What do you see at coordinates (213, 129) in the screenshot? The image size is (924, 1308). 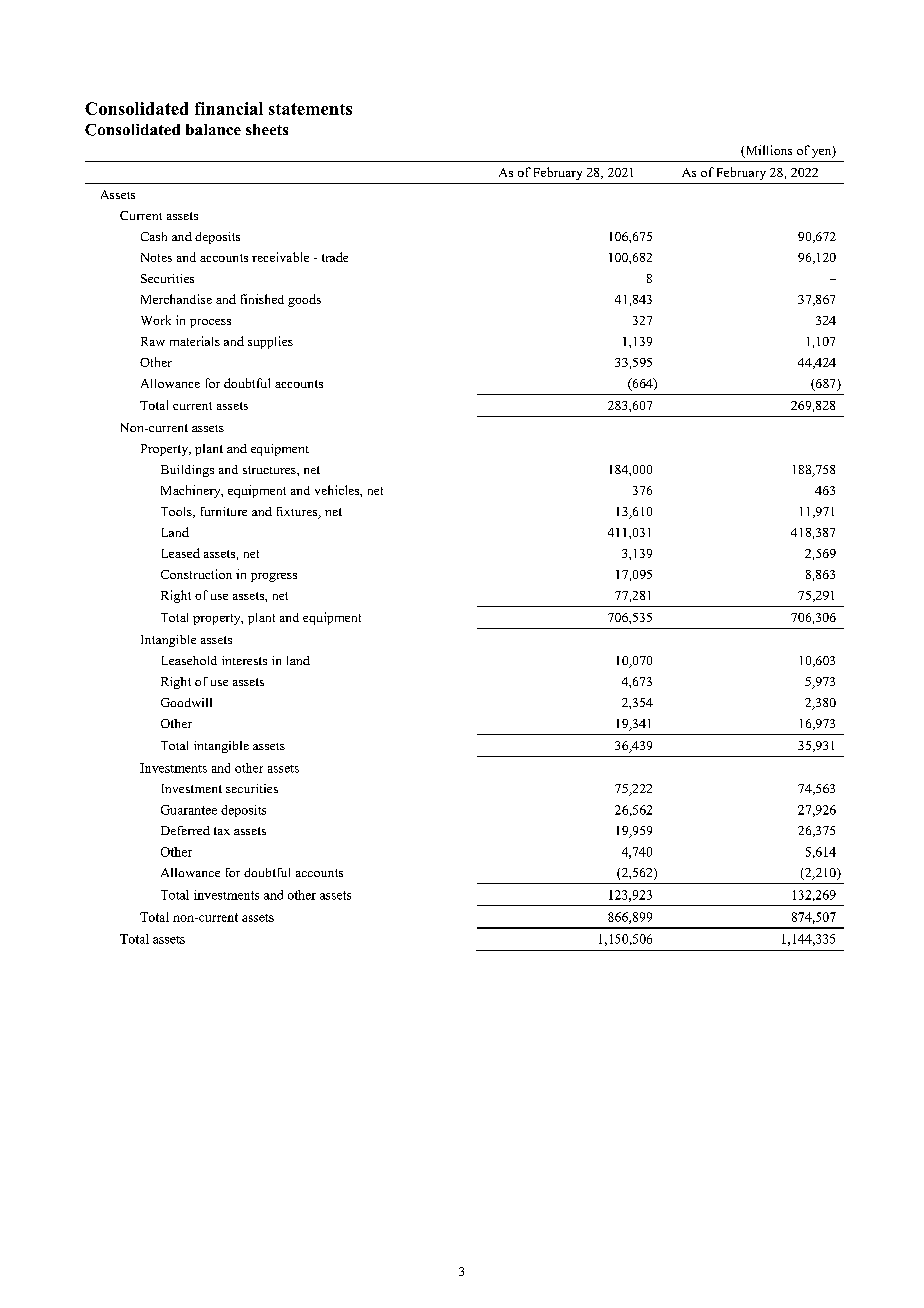 I see `balance` at bounding box center [213, 129].
